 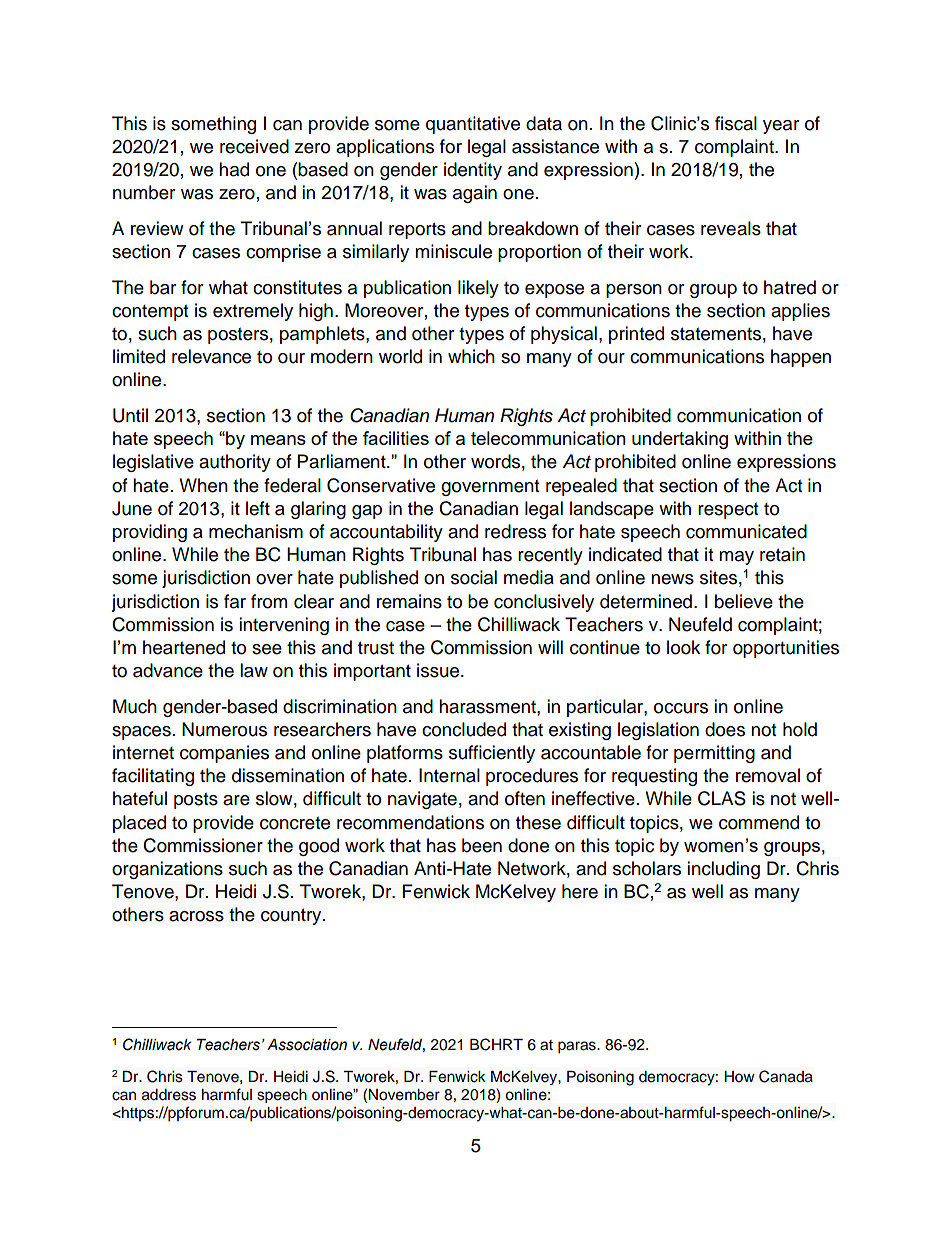 I want to click on been, so click(x=482, y=845).
